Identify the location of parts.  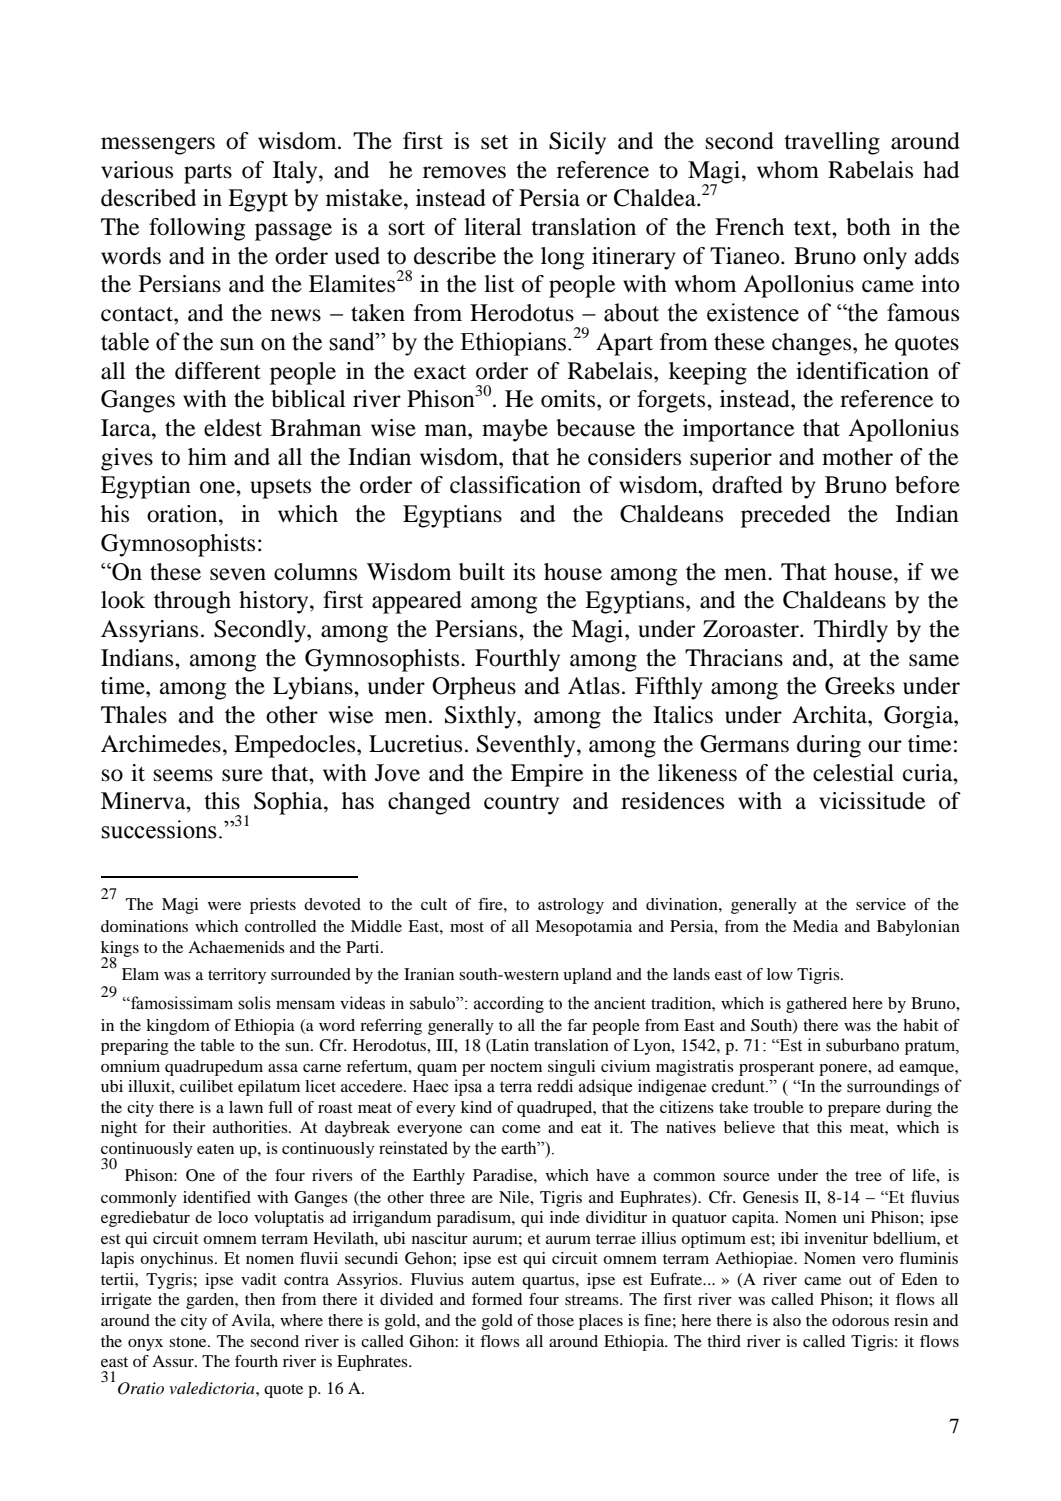
(208, 174).
